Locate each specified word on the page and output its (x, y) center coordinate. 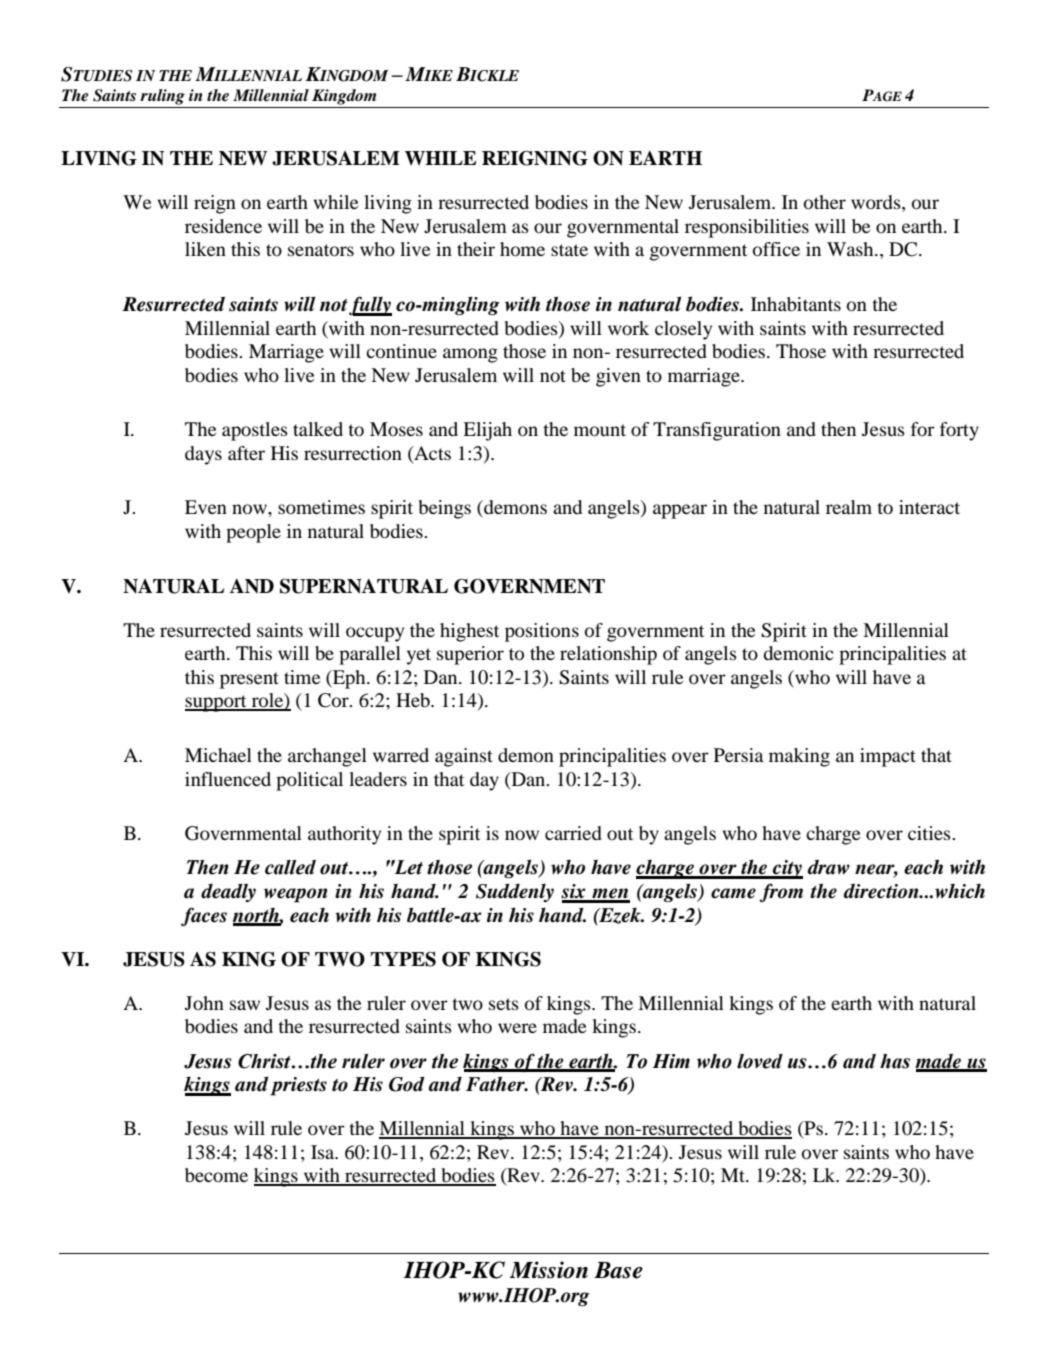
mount (600, 430)
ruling (162, 97)
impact (888, 757)
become (216, 1175)
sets (504, 1004)
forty (959, 431)
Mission (549, 1270)
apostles (255, 431)
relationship (608, 655)
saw (245, 1005)
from (781, 892)
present (249, 680)
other (825, 202)
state (569, 250)
